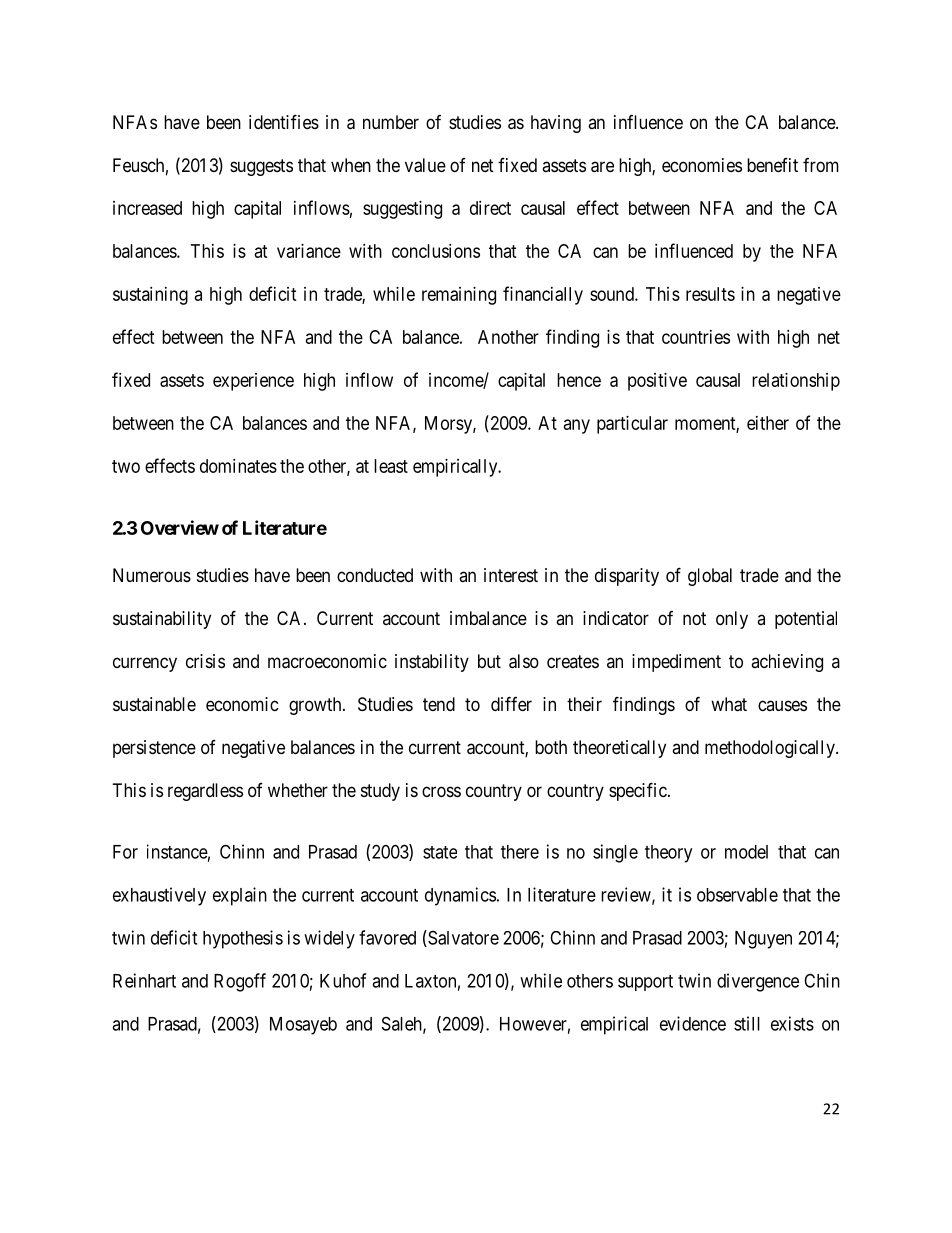  I want to click on Salvatore, so click(462, 938).
